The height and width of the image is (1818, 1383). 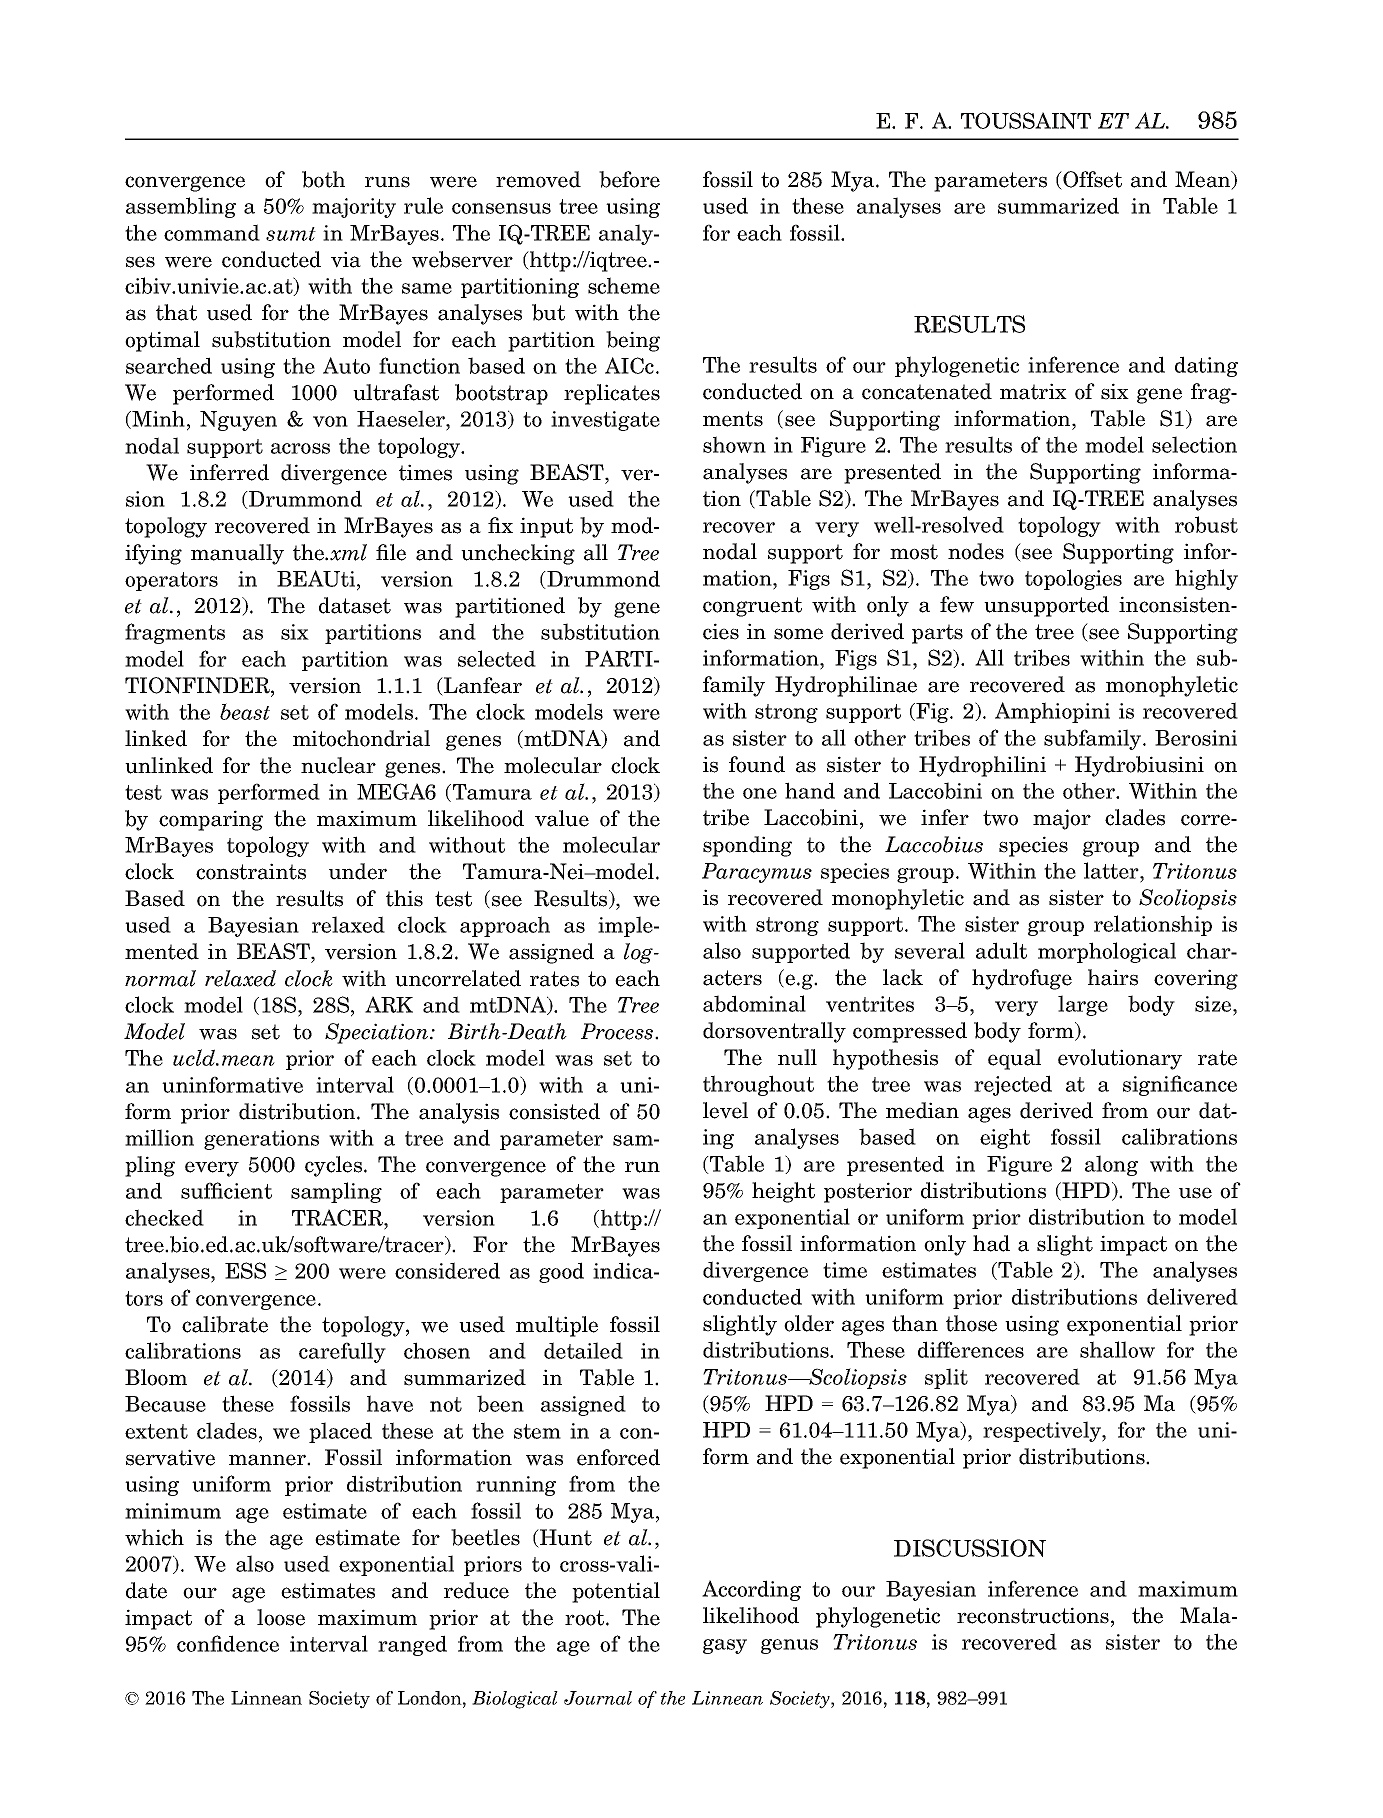 I want to click on Offset, so click(x=1091, y=180).
